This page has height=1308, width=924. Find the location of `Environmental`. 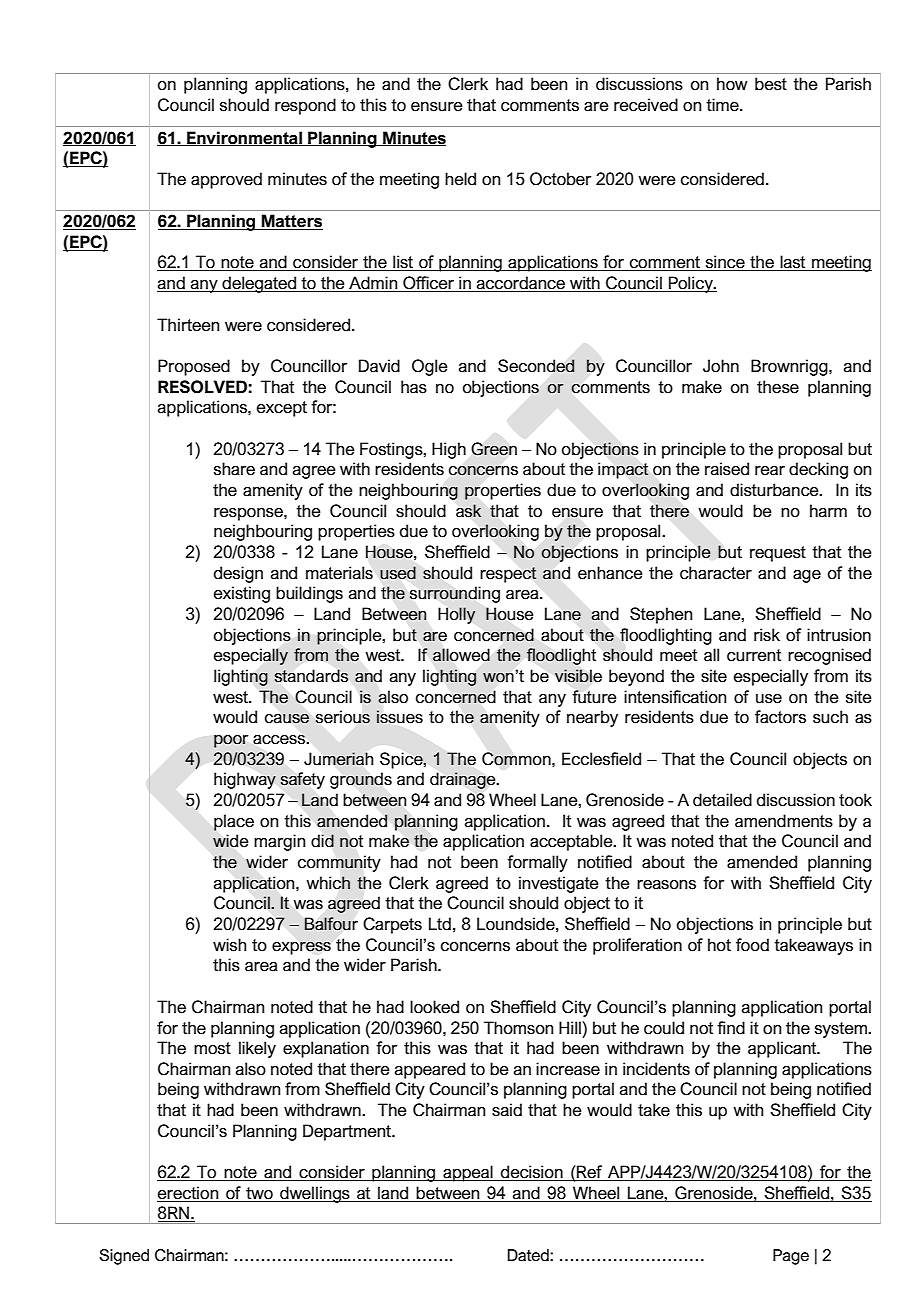

Environmental is located at coordinates (244, 138).
